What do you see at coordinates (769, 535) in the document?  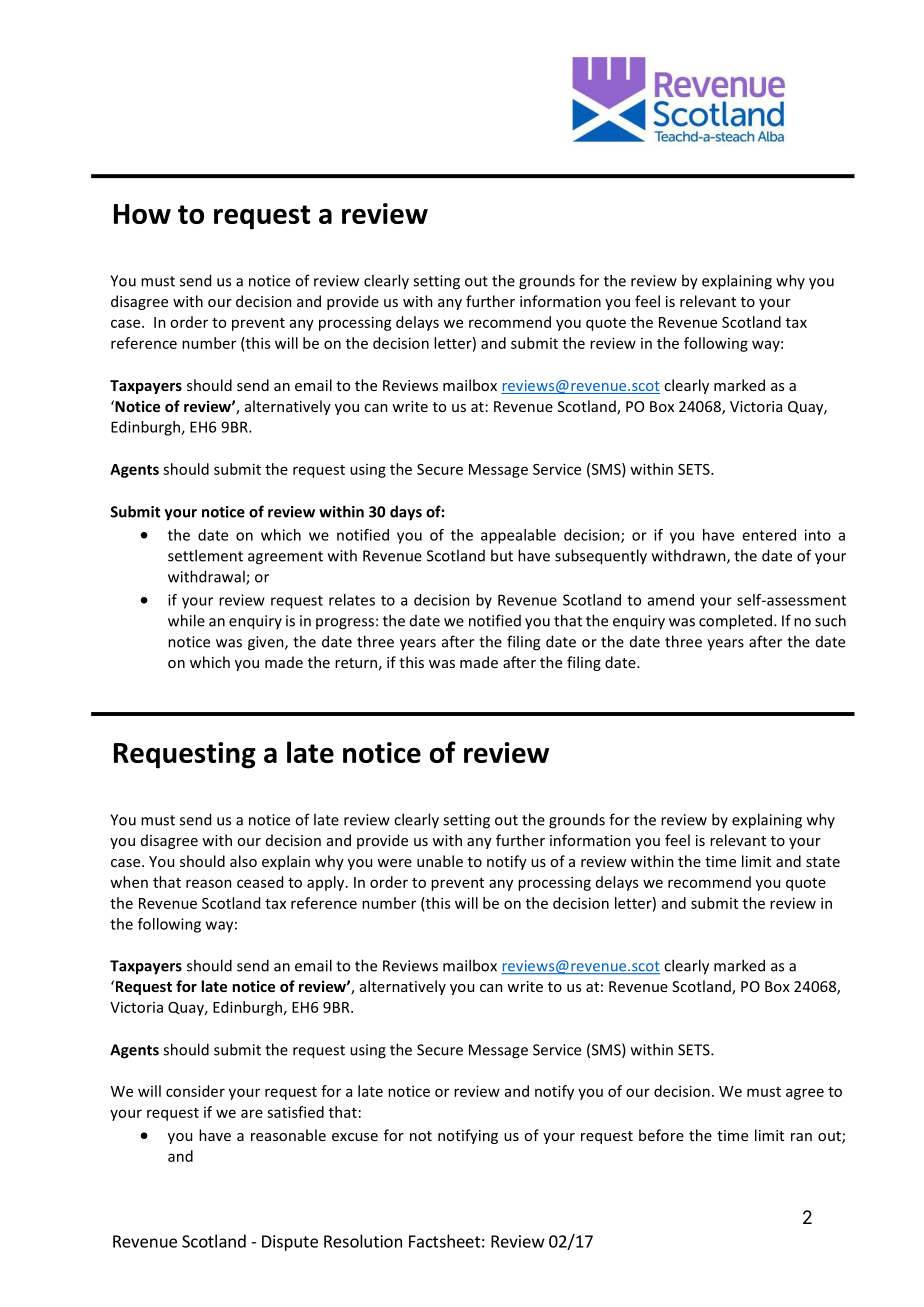 I see `entered` at bounding box center [769, 535].
